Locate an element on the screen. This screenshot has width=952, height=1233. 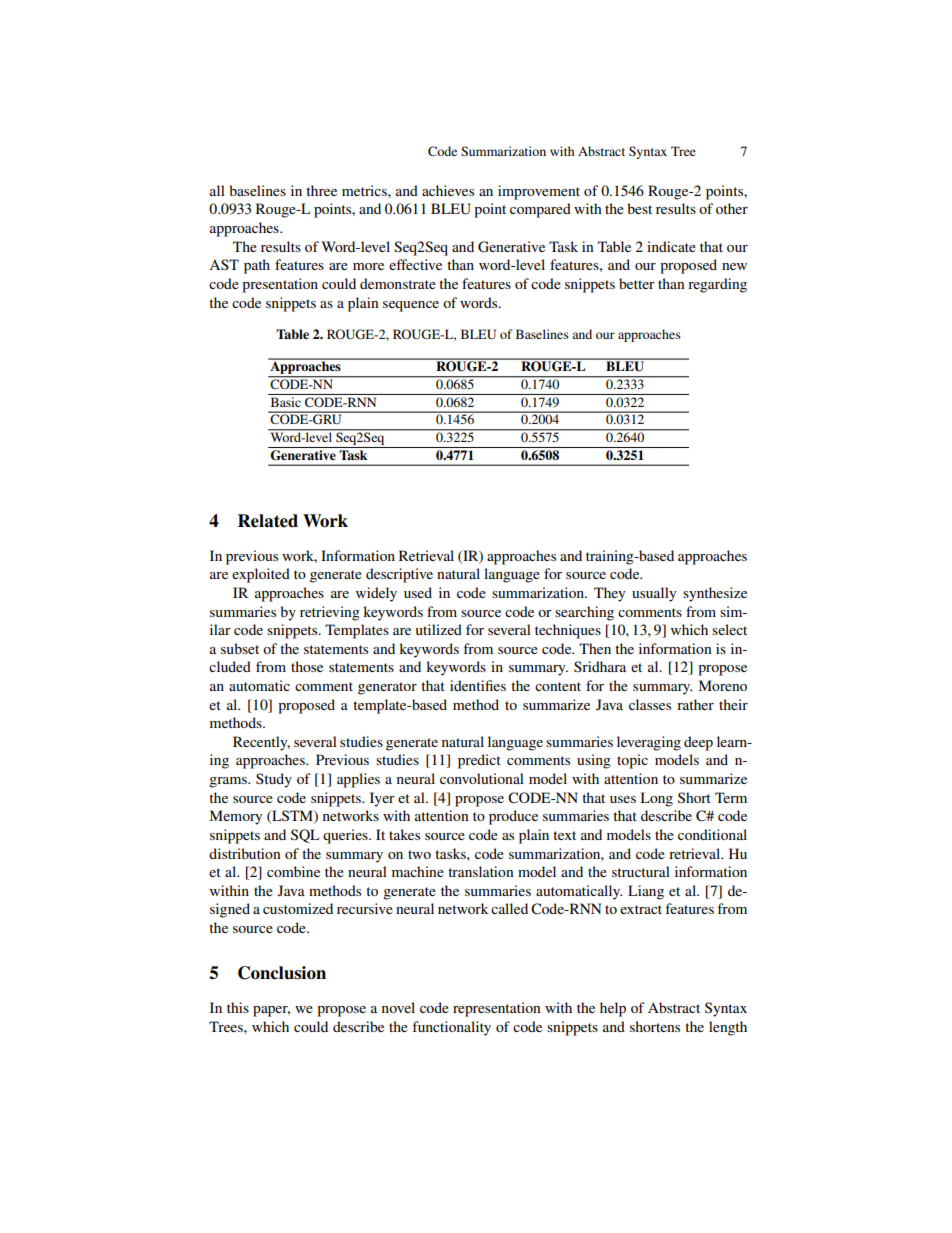
achieves is located at coordinates (448, 190).
